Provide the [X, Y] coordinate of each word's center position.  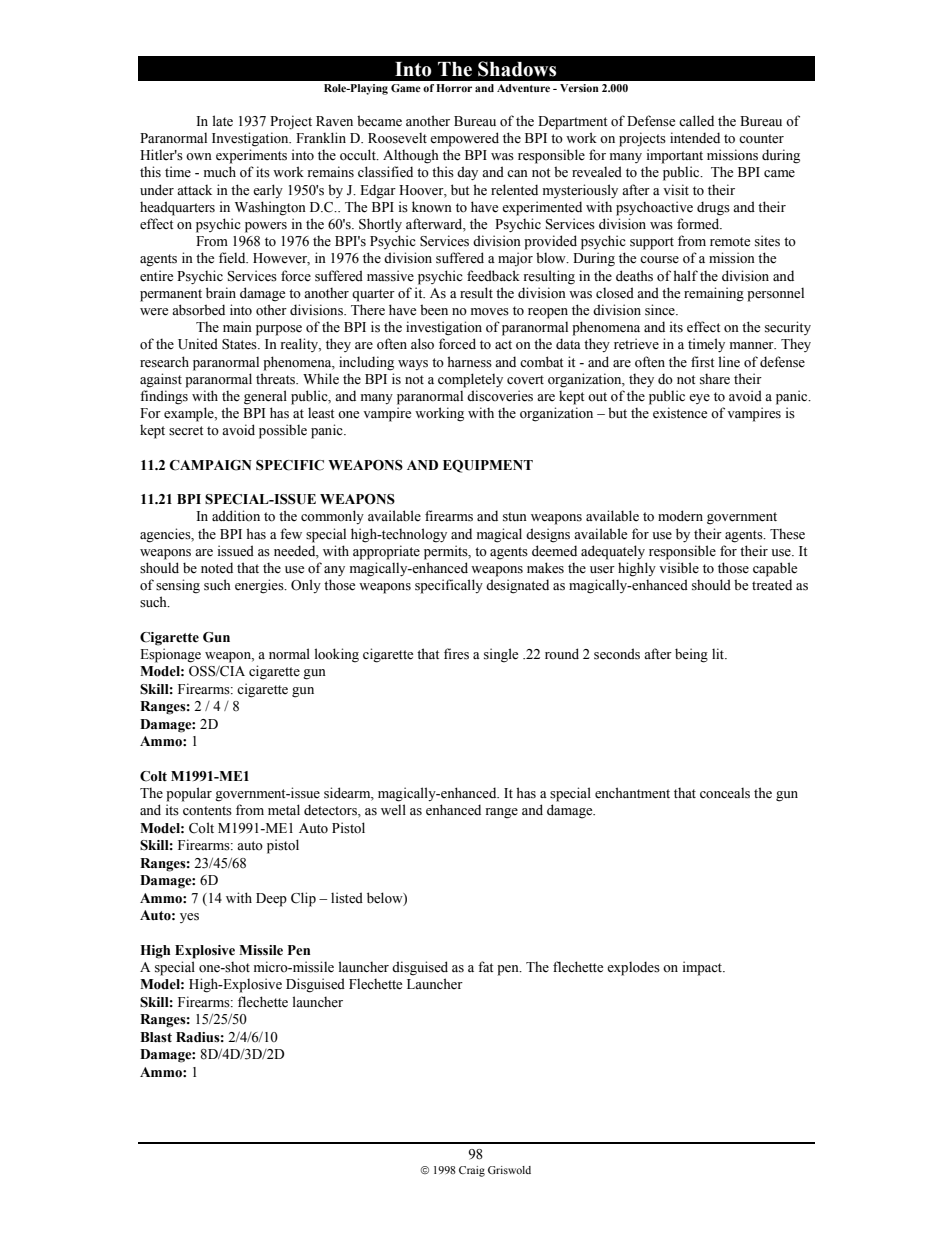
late [223, 120]
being [691, 655]
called [696, 121]
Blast [156, 1037]
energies [260, 586]
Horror [454, 88]
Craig [472, 1171]
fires [456, 654]
